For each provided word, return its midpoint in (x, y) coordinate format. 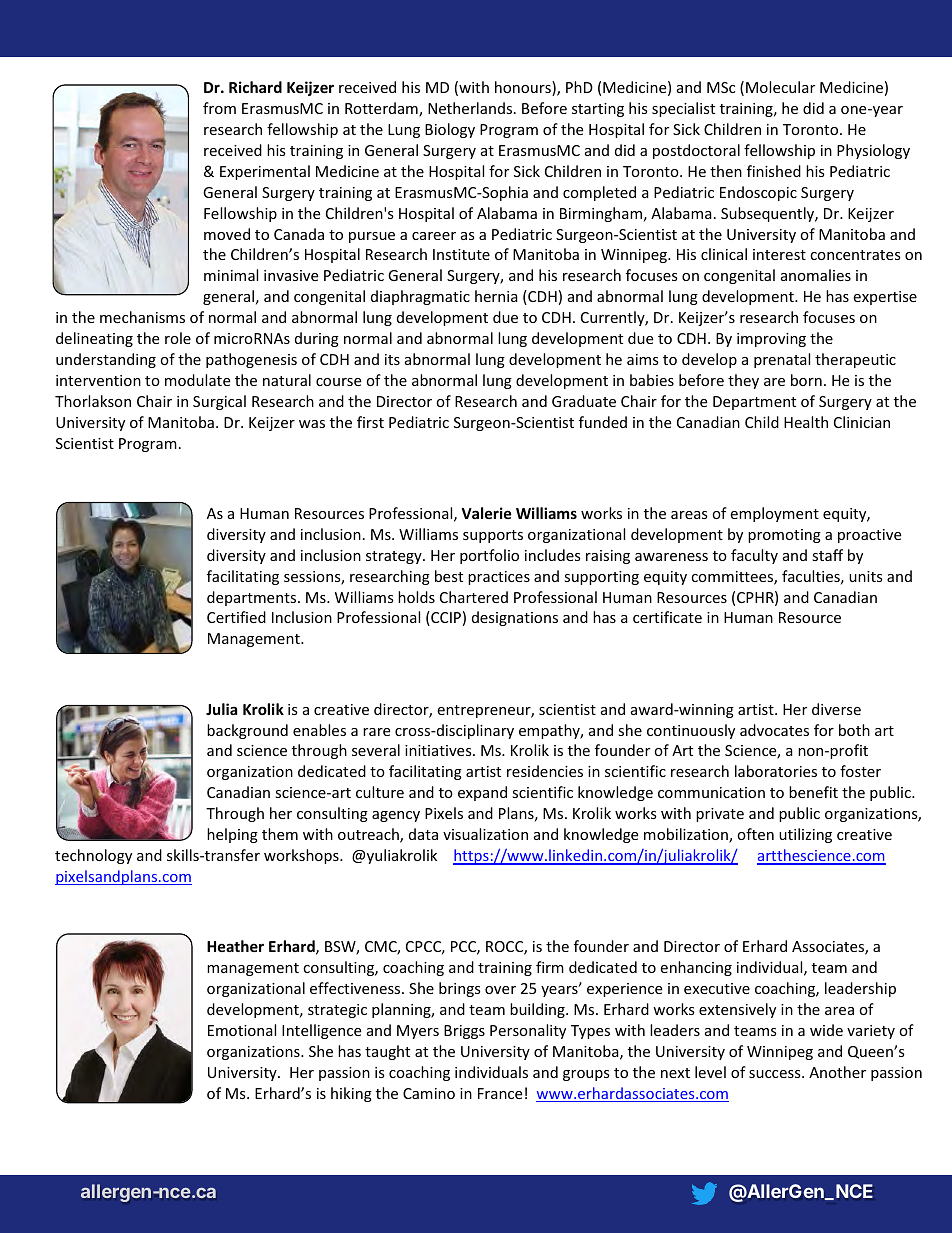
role (178, 338)
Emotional (242, 1030)
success (776, 1074)
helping (232, 835)
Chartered (474, 597)
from (219, 108)
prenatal (782, 360)
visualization (485, 834)
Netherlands (471, 108)
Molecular (780, 87)
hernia (496, 296)
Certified (236, 617)
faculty (754, 556)
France (500, 1093)
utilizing (805, 835)
